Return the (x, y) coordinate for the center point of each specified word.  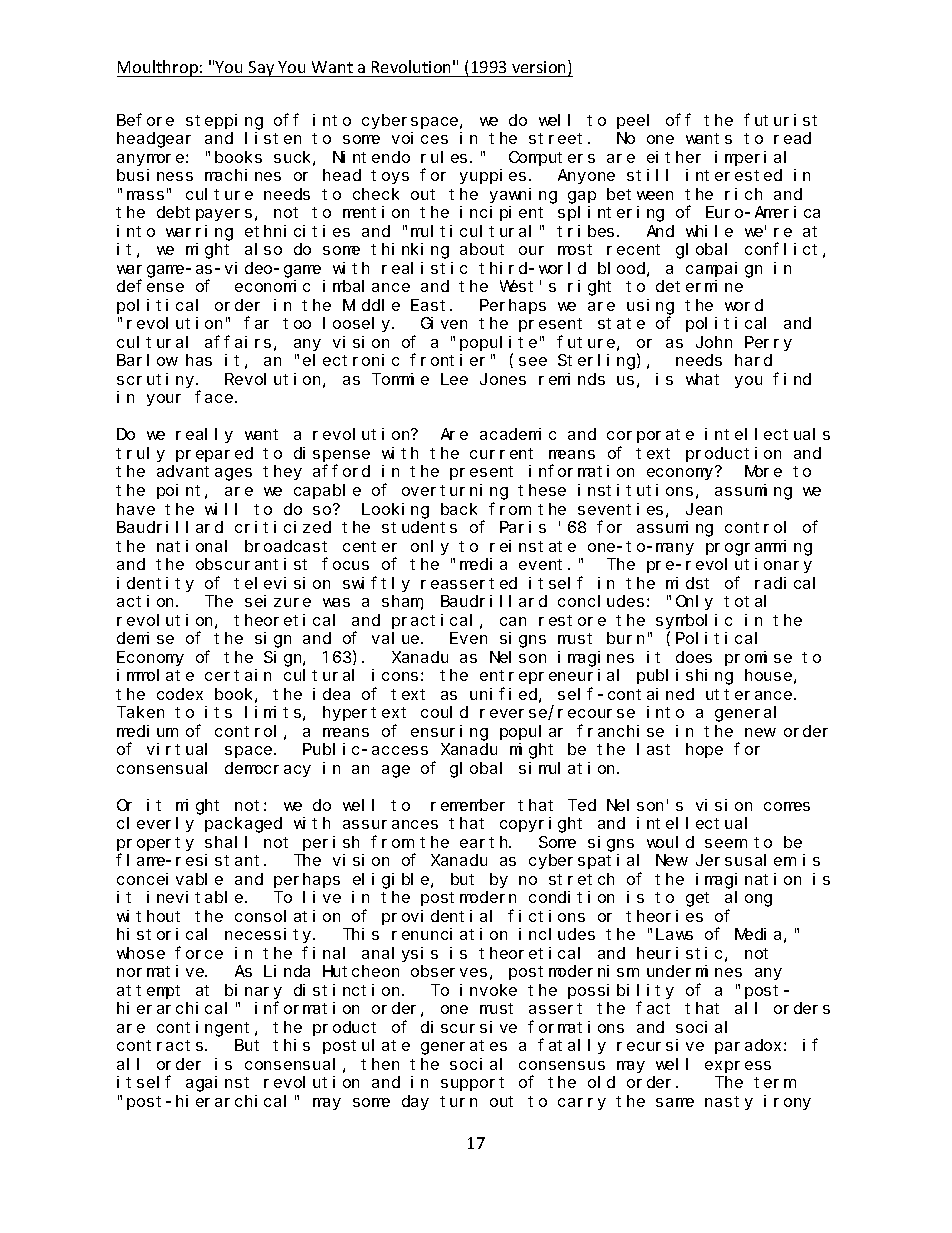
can (513, 621)
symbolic (694, 621)
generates (464, 1047)
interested (734, 175)
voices (420, 138)
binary (253, 991)
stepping (224, 122)
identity (155, 584)
